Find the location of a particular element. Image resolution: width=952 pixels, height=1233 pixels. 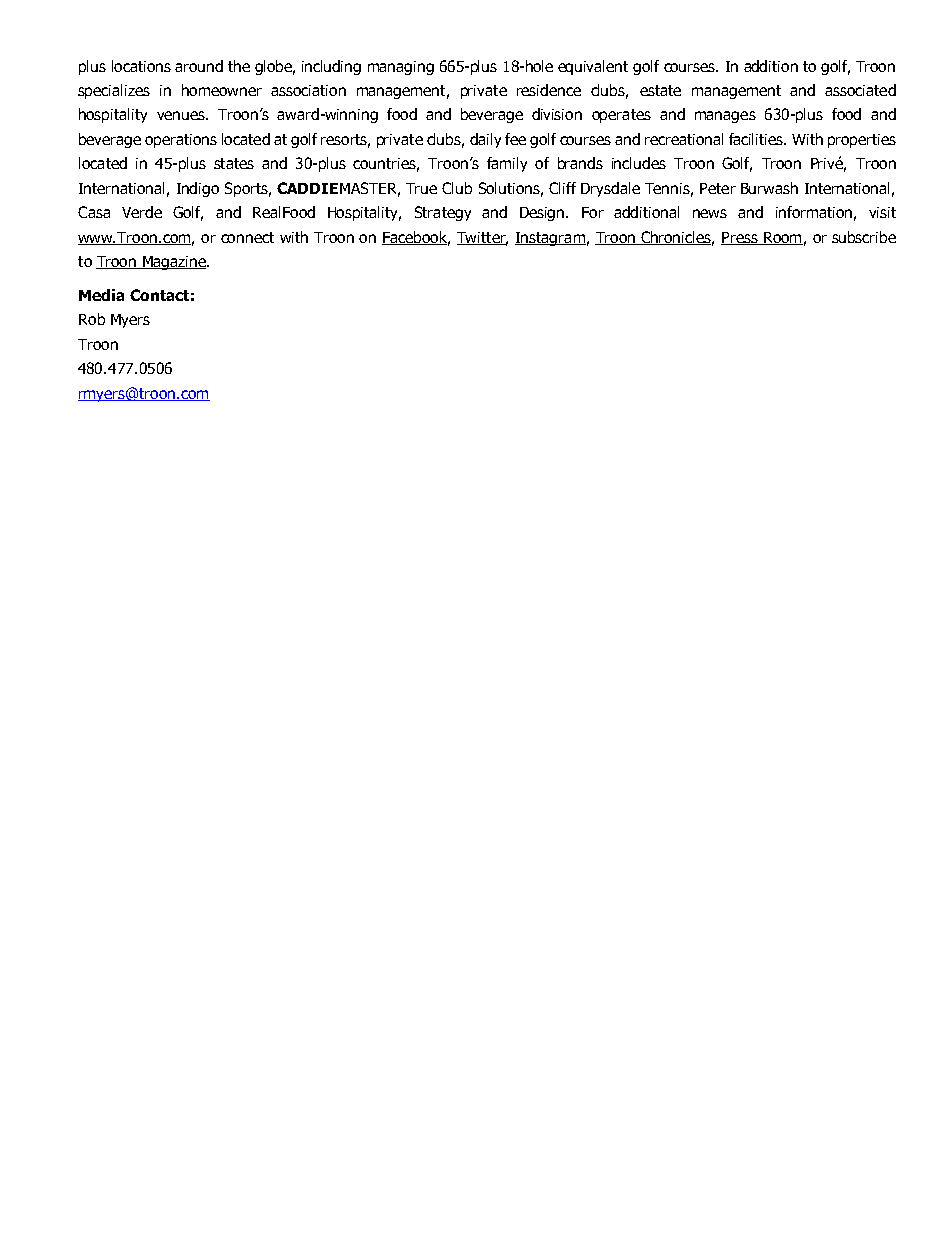

facilities is located at coordinates (757, 139).
